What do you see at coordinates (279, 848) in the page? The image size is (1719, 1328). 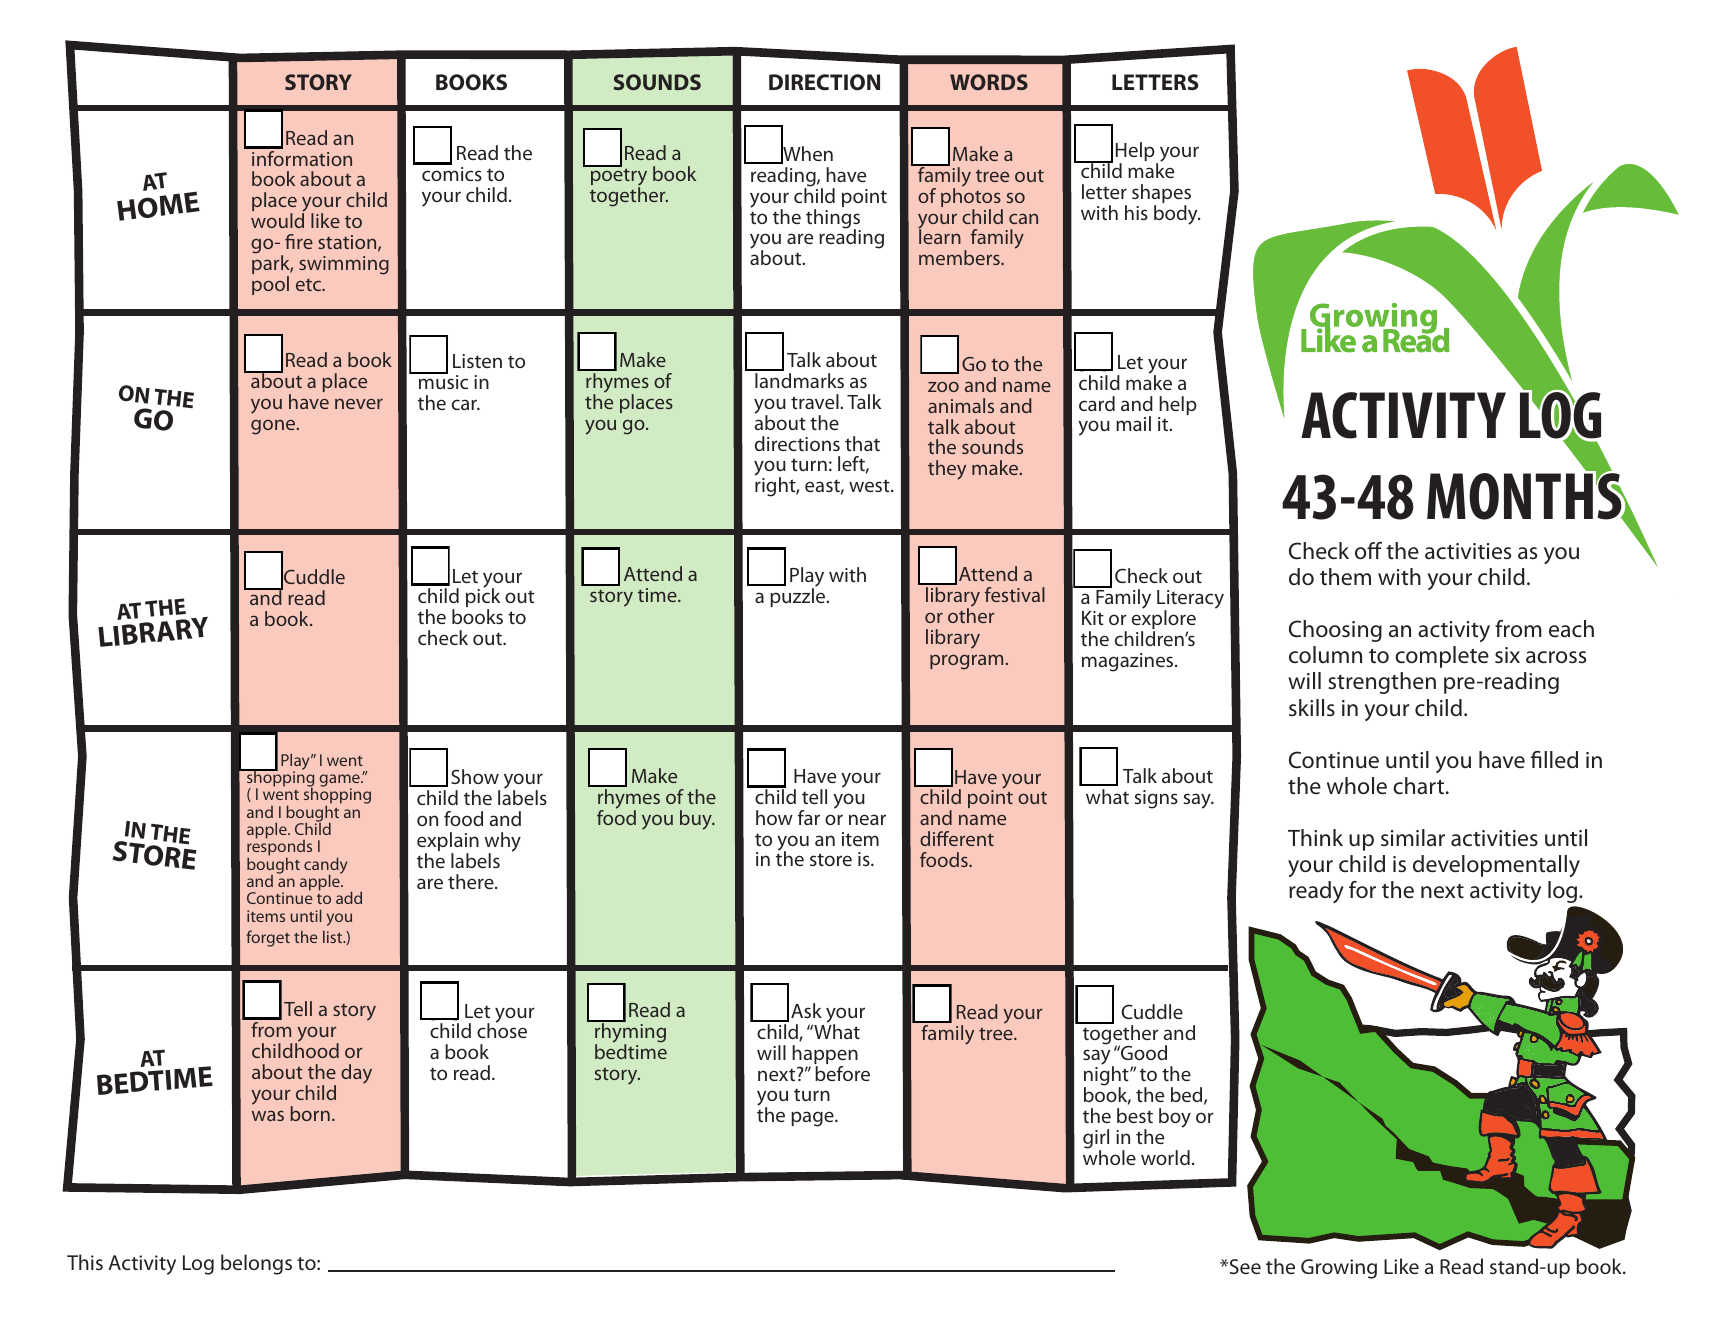 I see `responds` at bounding box center [279, 848].
